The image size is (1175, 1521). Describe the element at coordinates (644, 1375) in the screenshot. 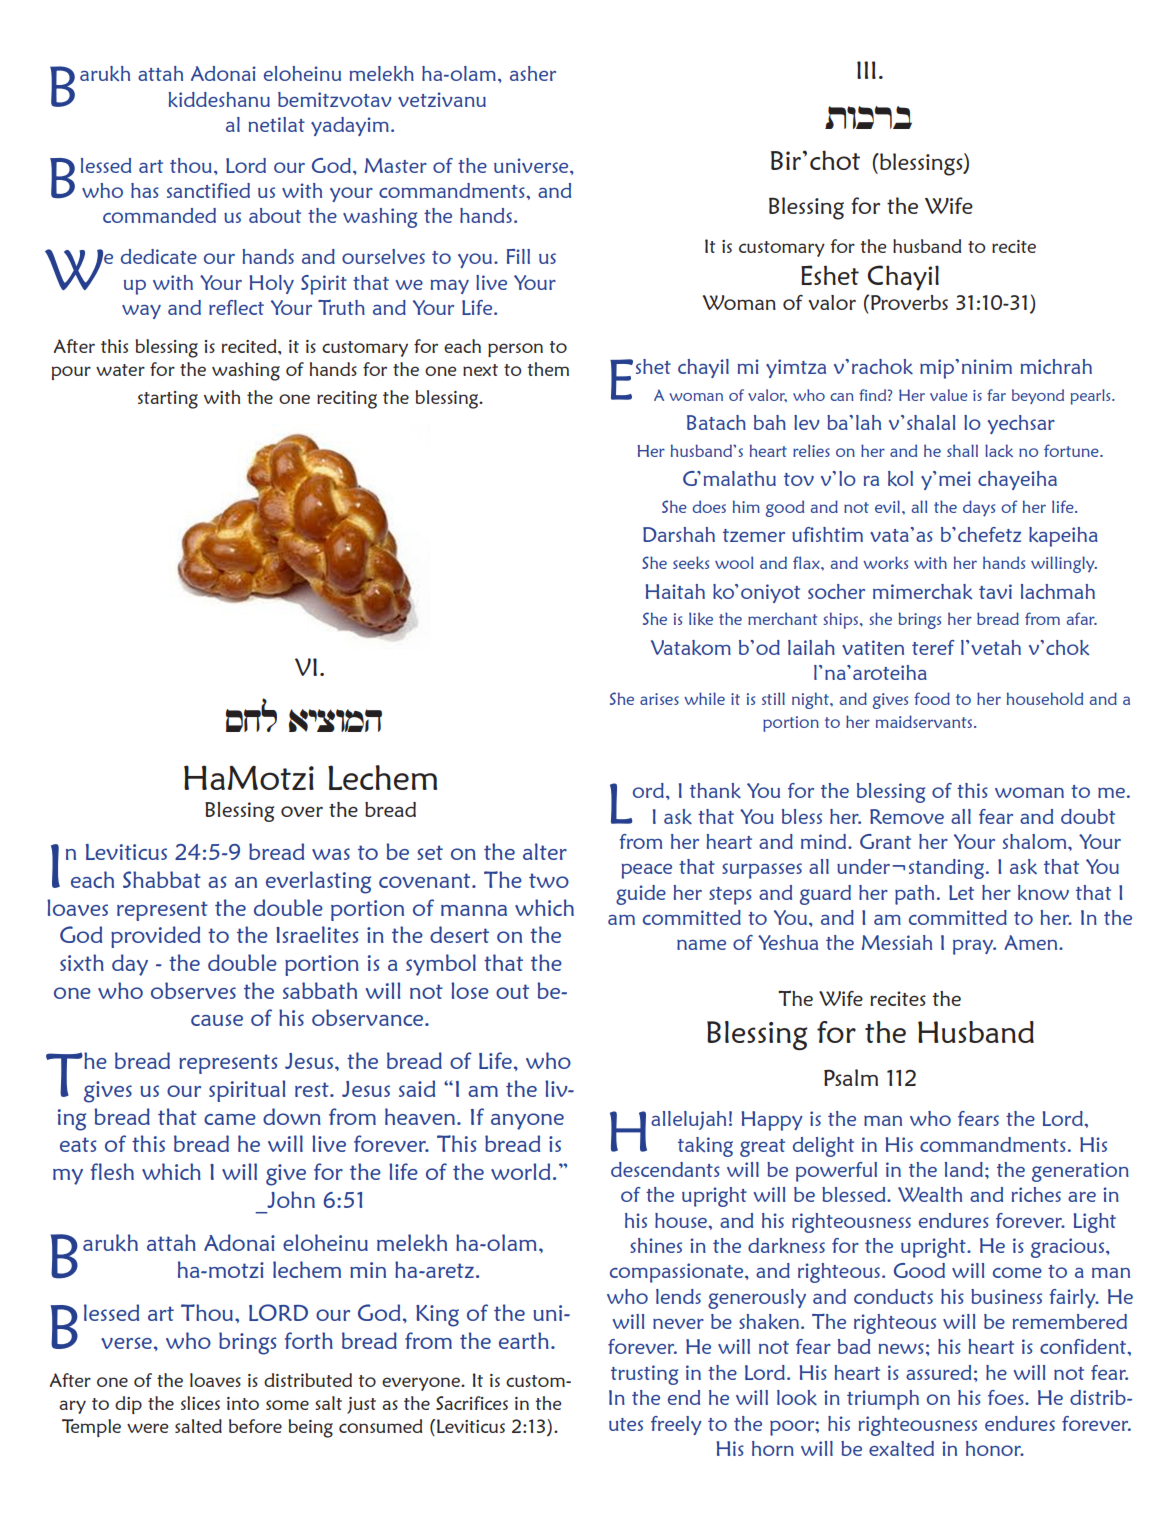

I see `trusting` at that location.
